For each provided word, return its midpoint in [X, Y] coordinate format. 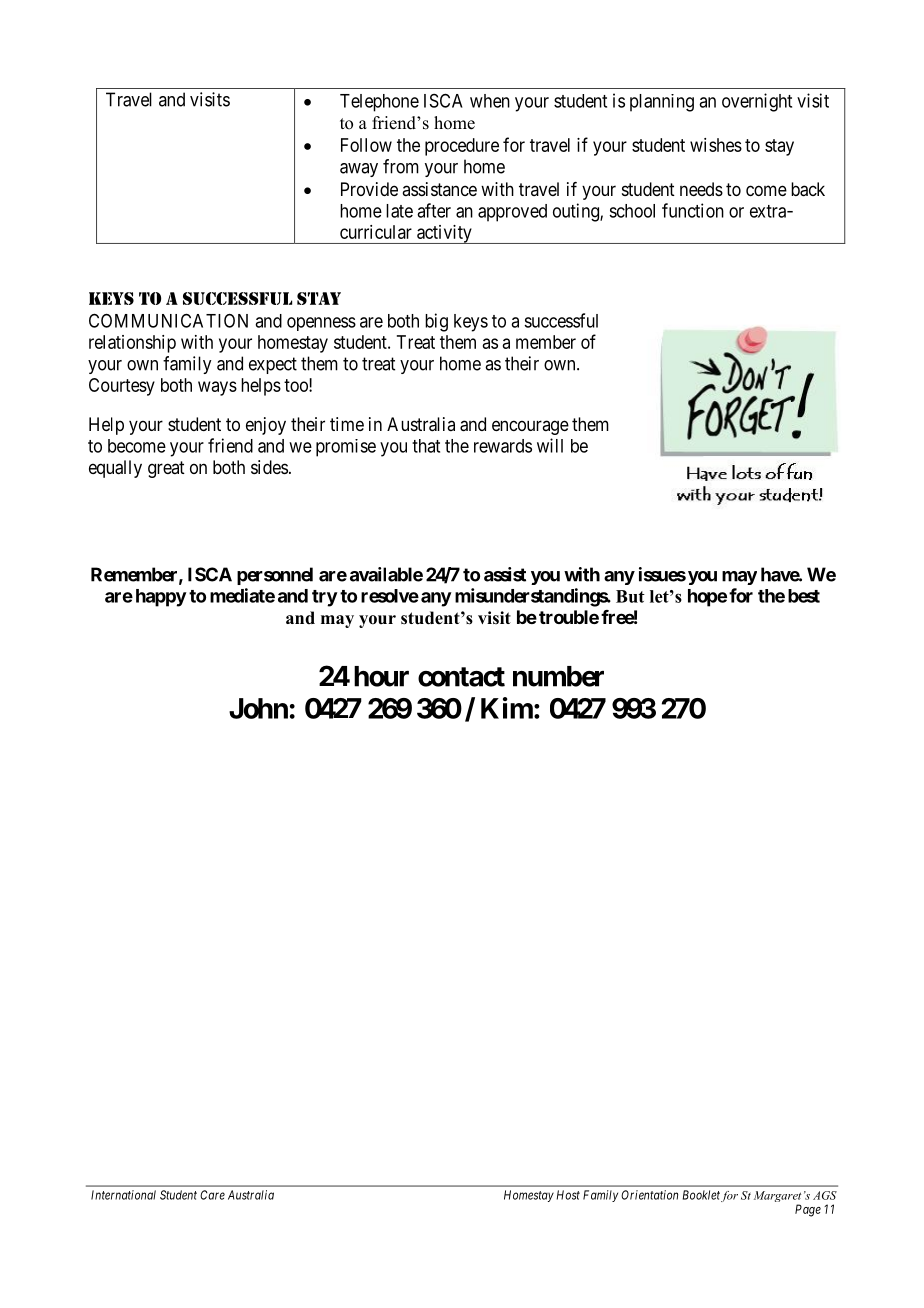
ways [217, 388]
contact [461, 677]
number [558, 676]
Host [568, 1195]
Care [212, 1195]
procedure [462, 147]
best [804, 596]
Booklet [701, 1195]
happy [161, 598]
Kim [507, 708]
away [359, 170]
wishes [716, 145]
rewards [503, 446]
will [550, 445]
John [258, 708]
